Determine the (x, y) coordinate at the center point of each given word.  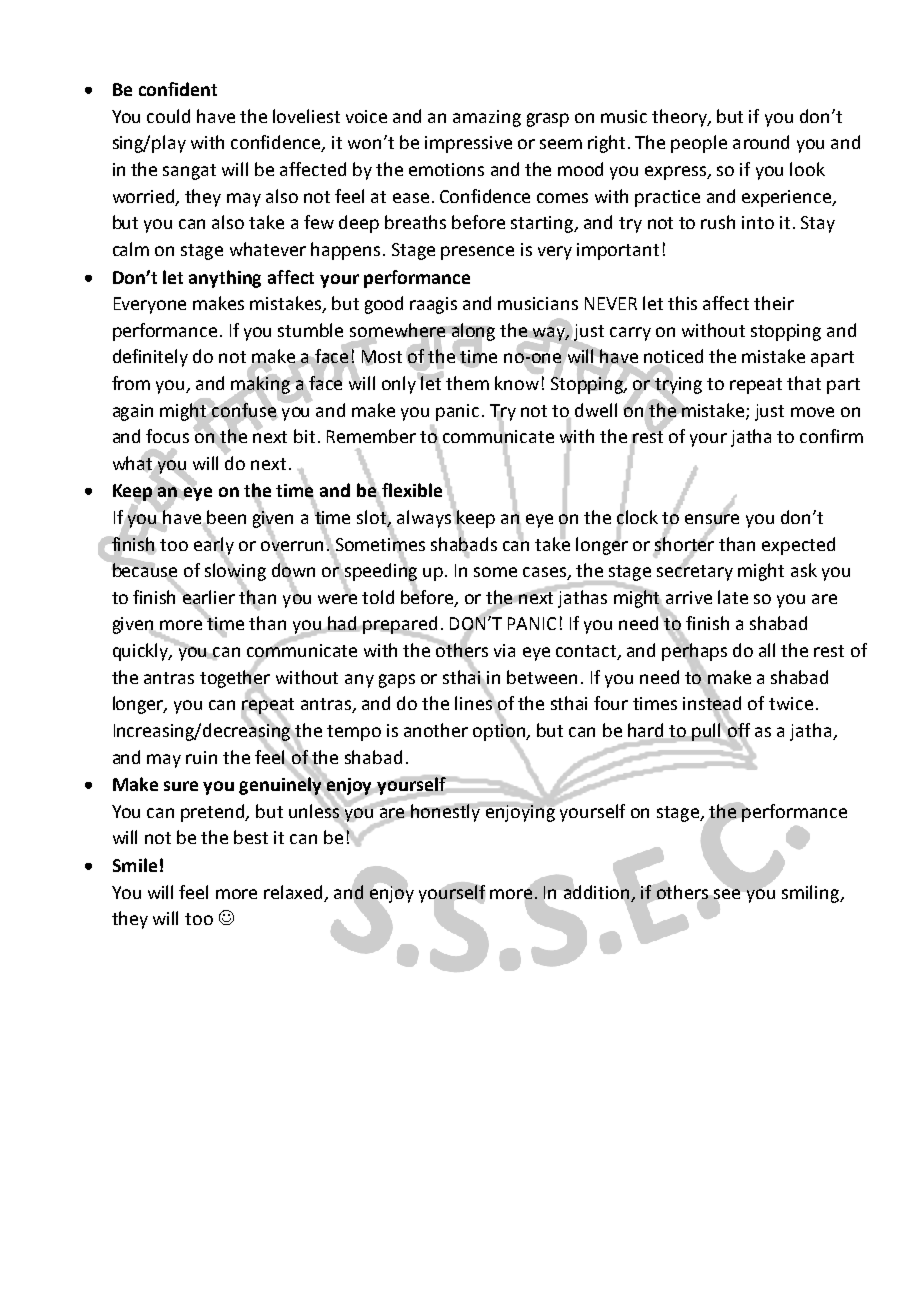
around (761, 142)
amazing (487, 118)
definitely (150, 358)
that (804, 383)
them (467, 383)
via (504, 650)
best (251, 837)
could (168, 116)
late (733, 597)
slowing (235, 572)
